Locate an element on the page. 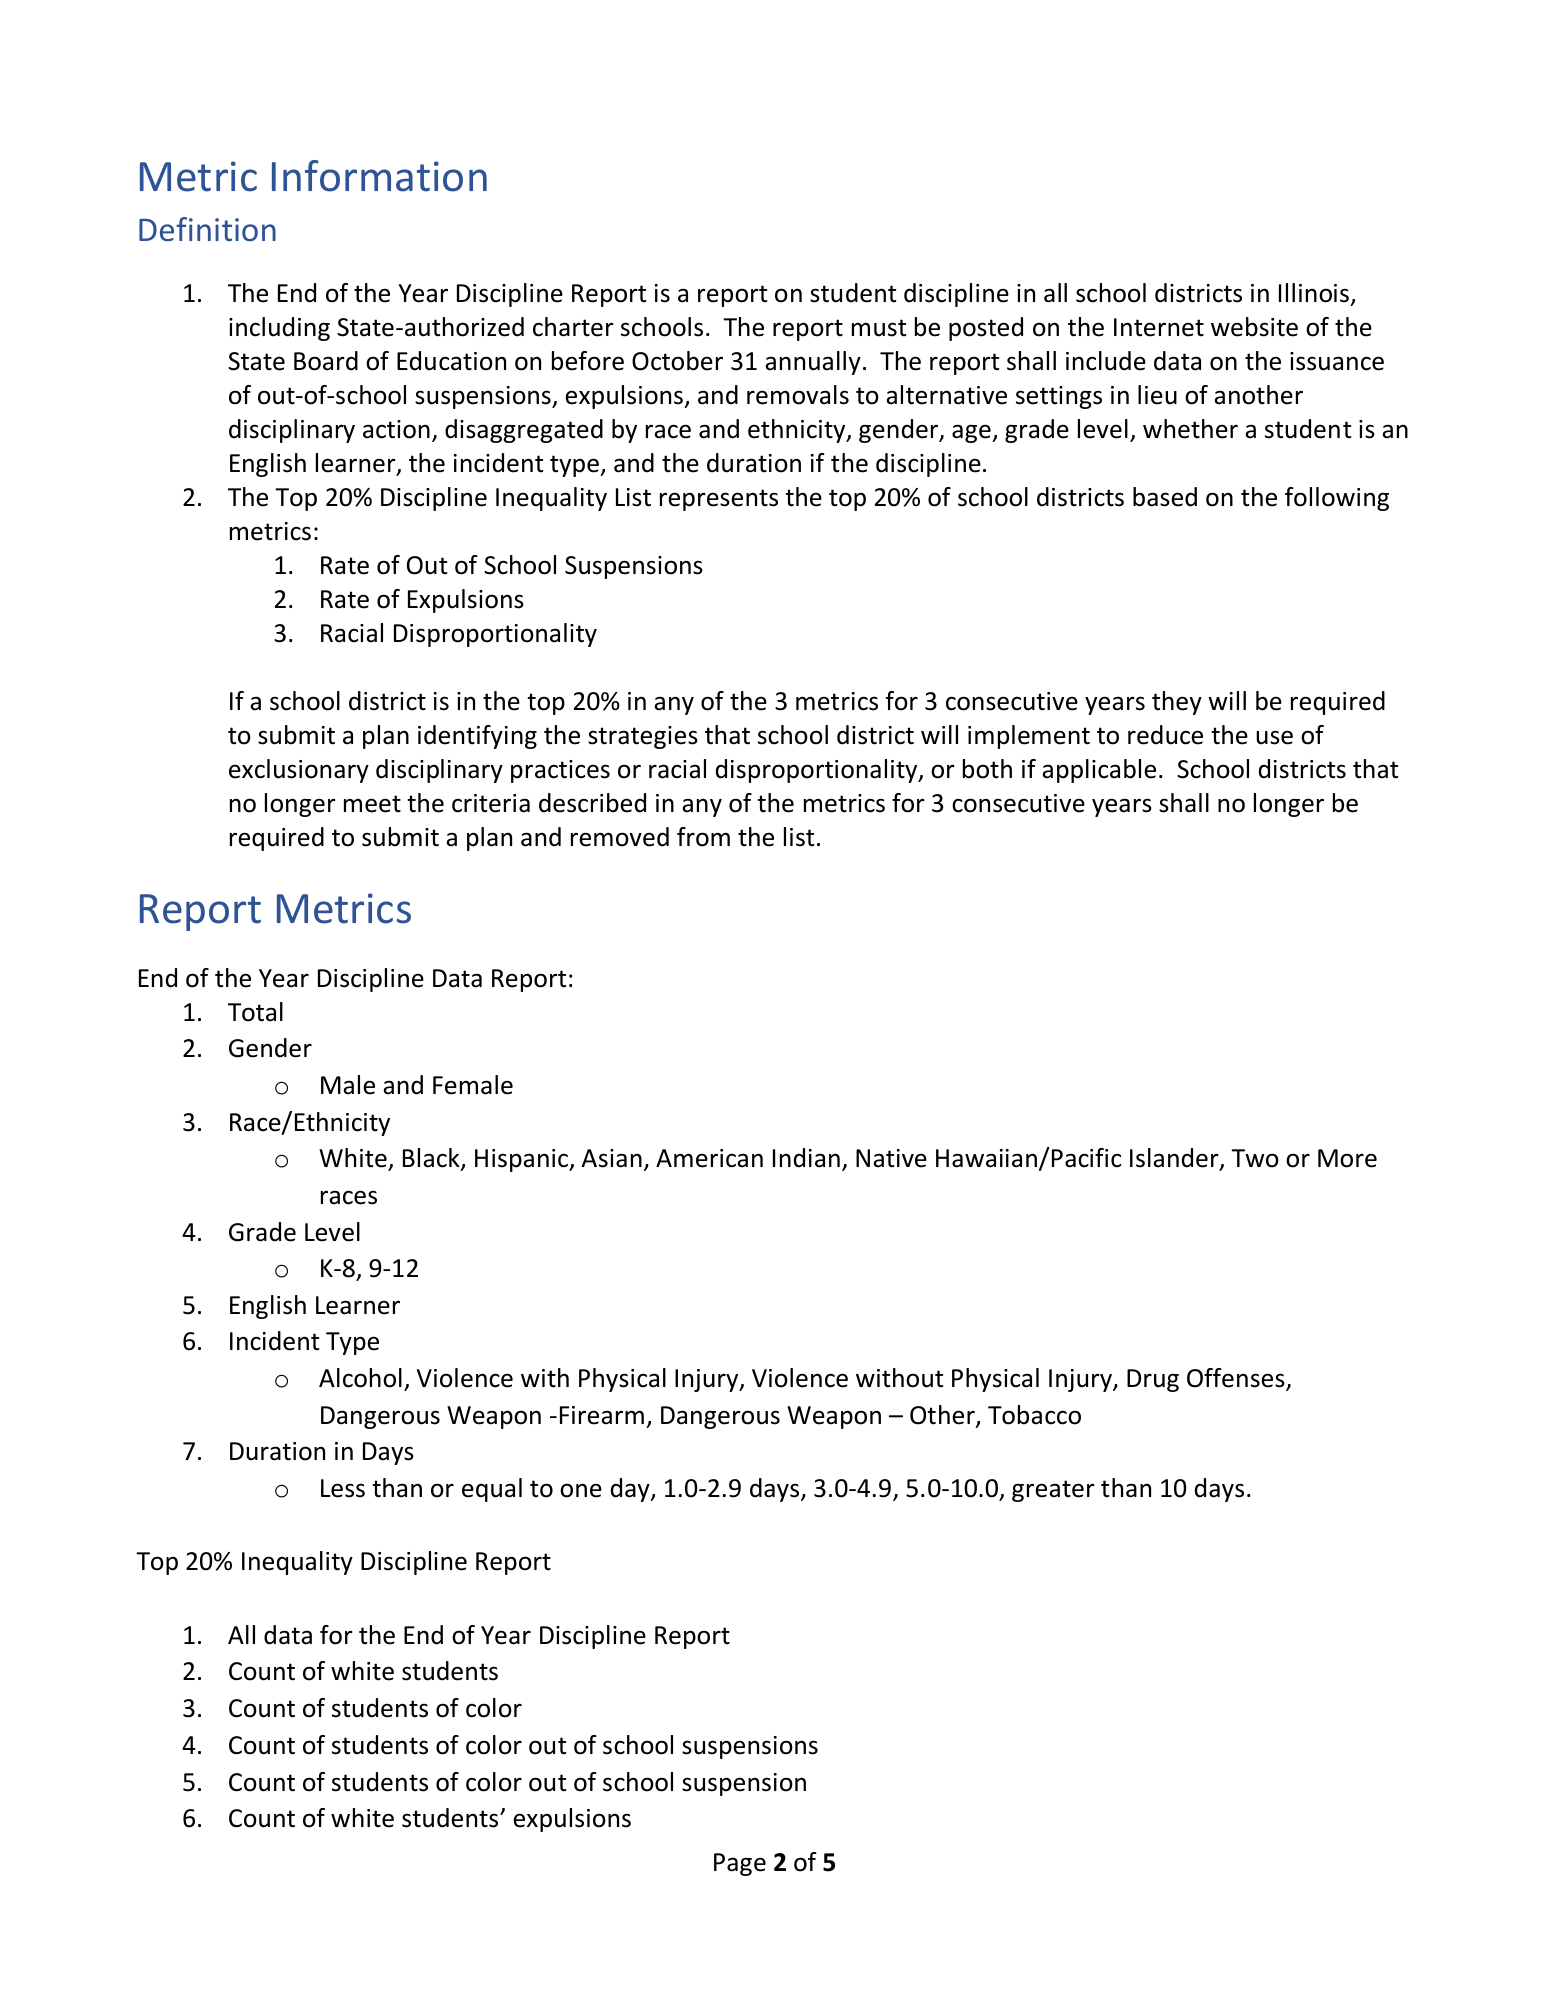 The image size is (1548, 2003). Illinois is located at coordinates (1314, 293).
